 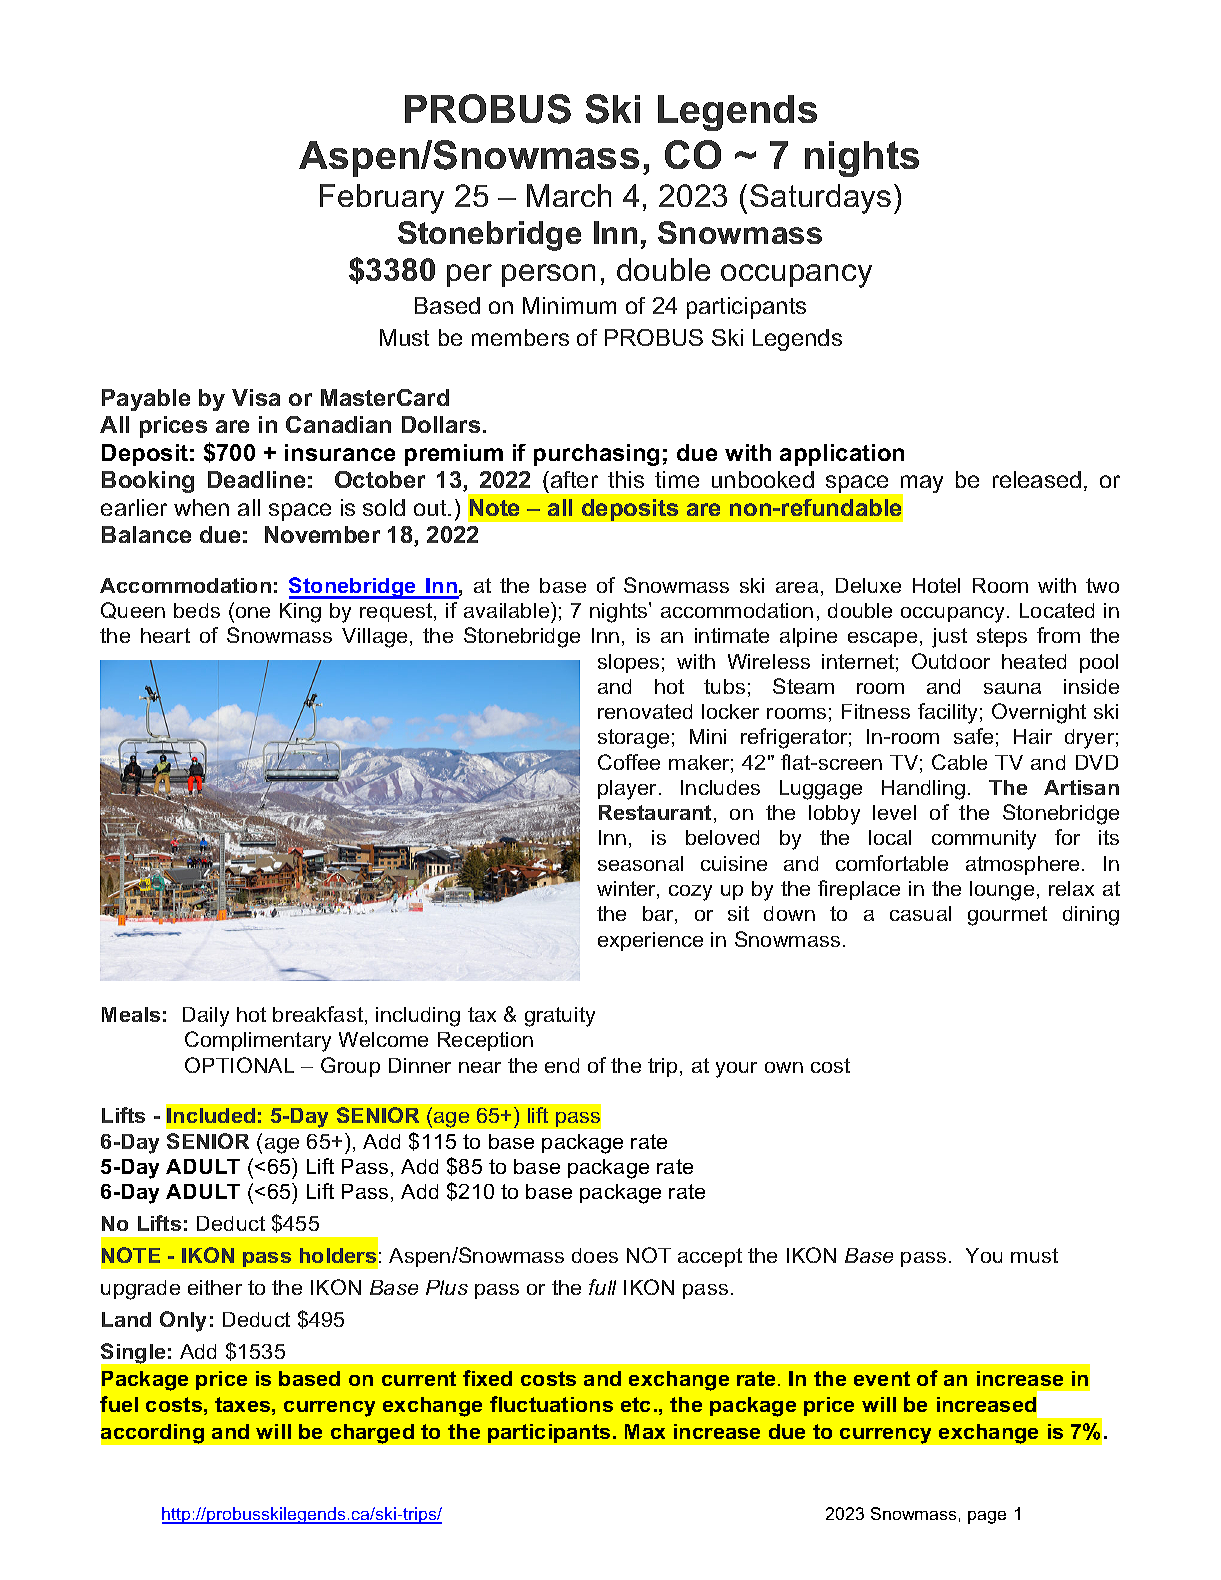 What do you see at coordinates (1037, 479) in the screenshot?
I see `released` at bounding box center [1037, 479].
